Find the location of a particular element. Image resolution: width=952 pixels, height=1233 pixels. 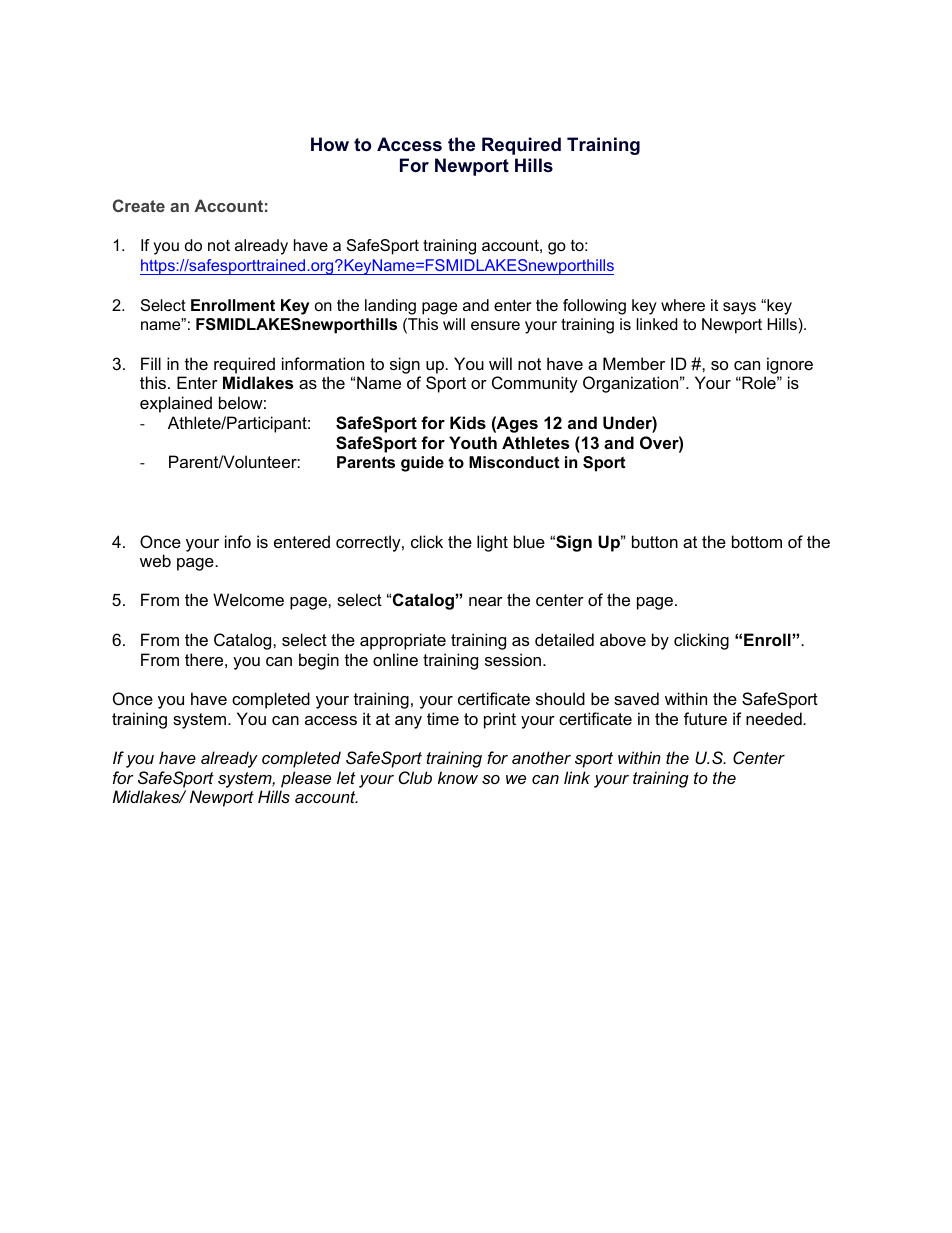

where is located at coordinates (683, 305).
